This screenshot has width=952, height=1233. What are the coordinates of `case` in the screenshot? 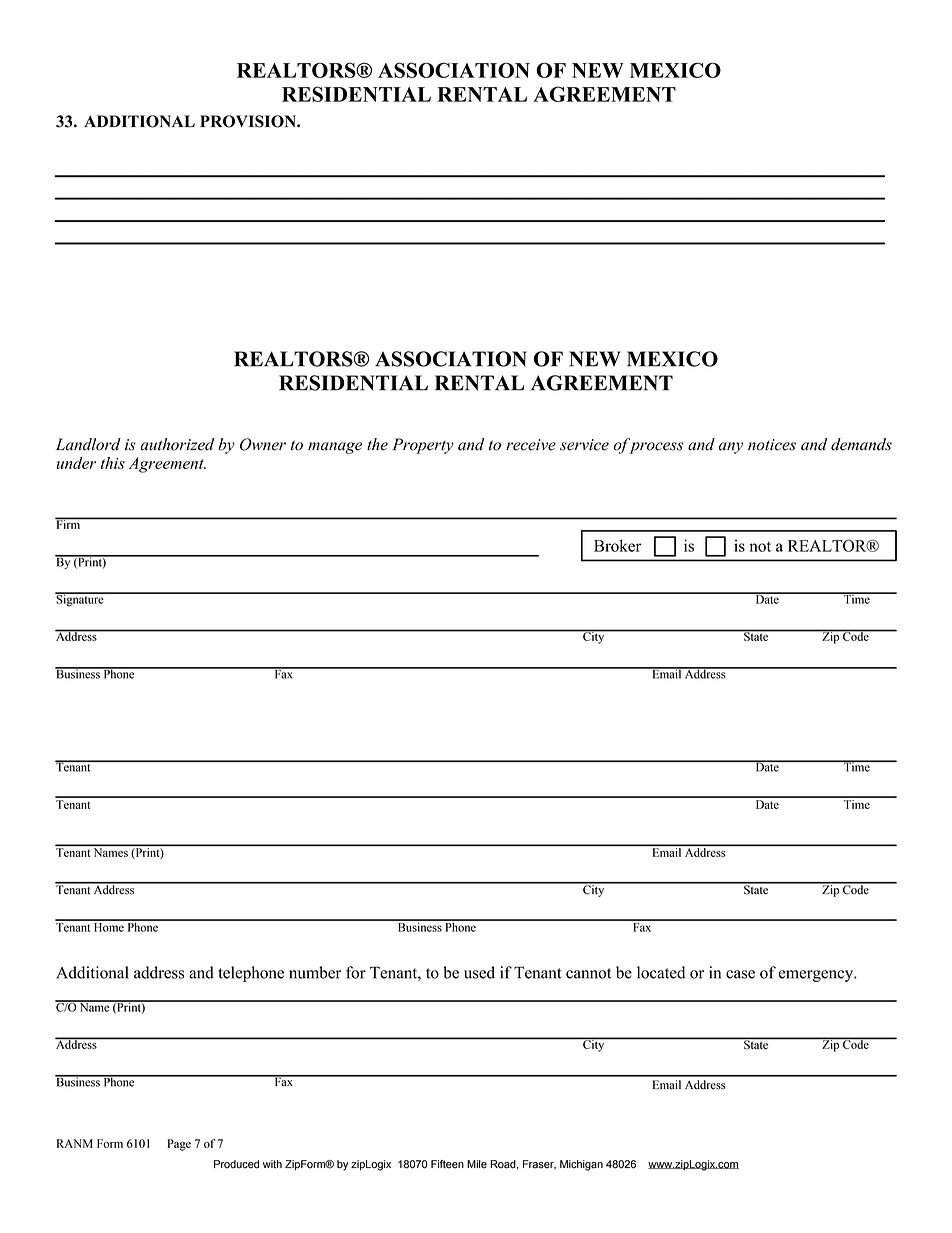 It's located at (740, 974).
